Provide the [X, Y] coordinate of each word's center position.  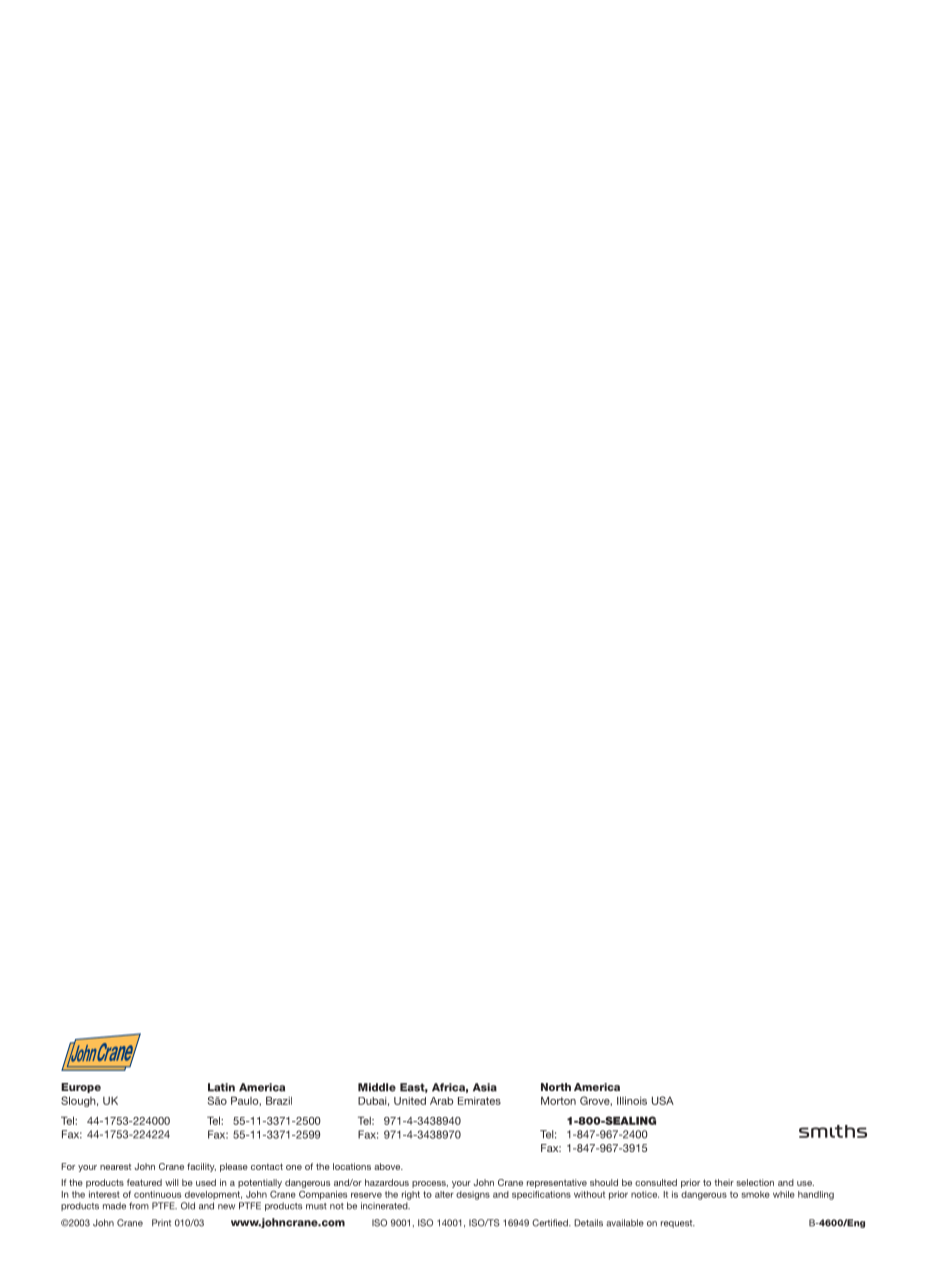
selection [755, 1182]
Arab [441, 1101]
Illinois [632, 1100]
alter [444, 1194]
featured [144, 1182]
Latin [221, 1087]
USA [663, 1100]
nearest [115, 1166]
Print [161, 1222]
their [724, 1182]
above [388, 1166]
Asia [485, 1087]
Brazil [279, 1100]
